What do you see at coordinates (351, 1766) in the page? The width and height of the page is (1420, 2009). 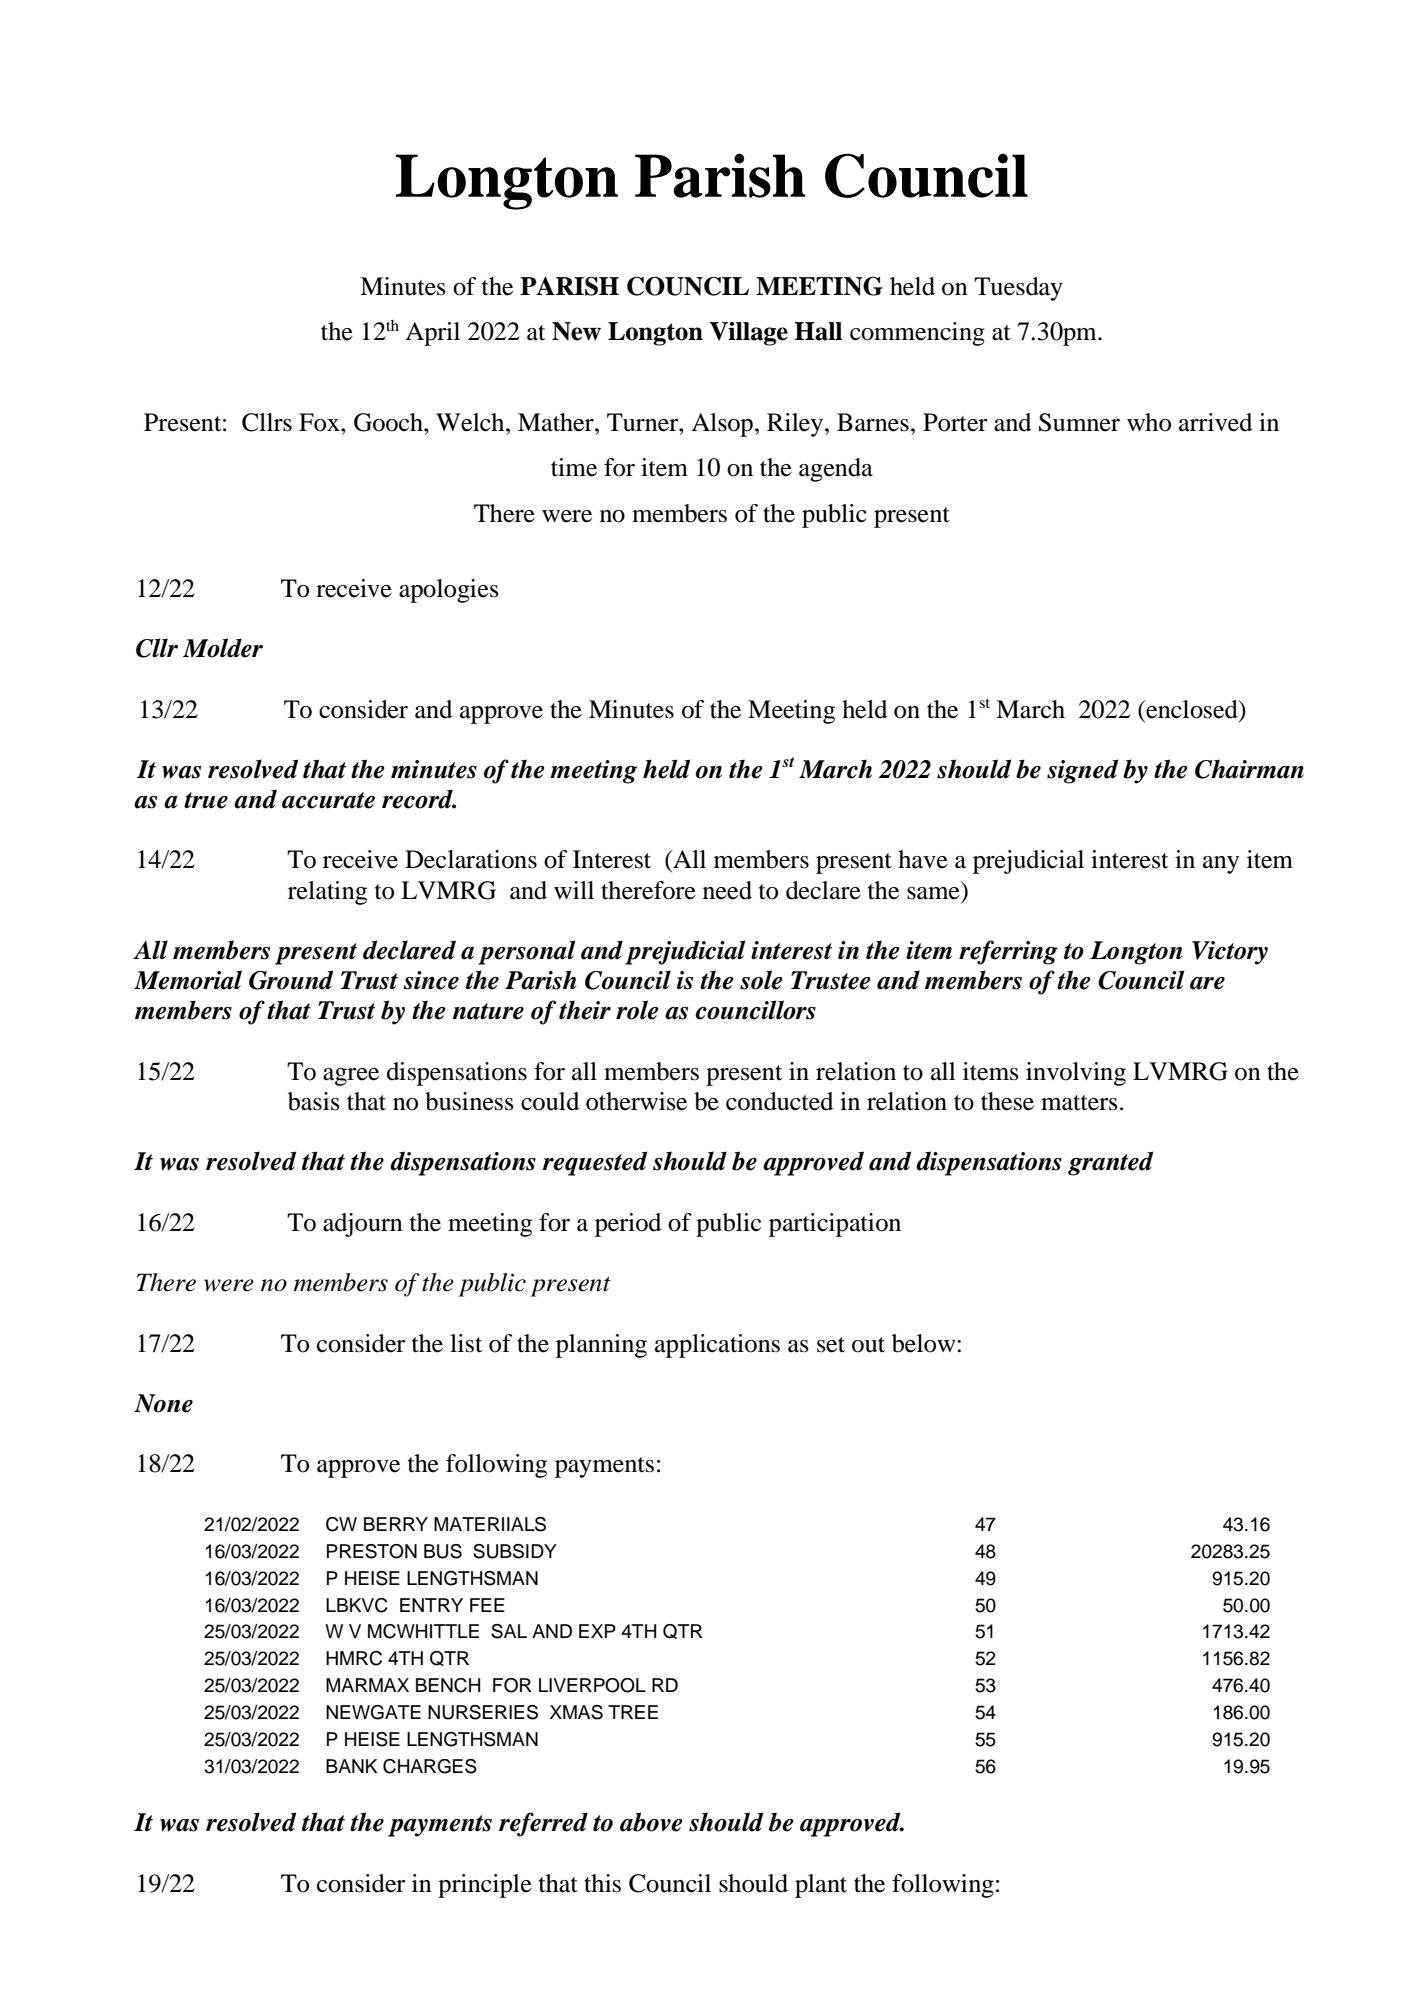 I see `BANK` at bounding box center [351, 1766].
